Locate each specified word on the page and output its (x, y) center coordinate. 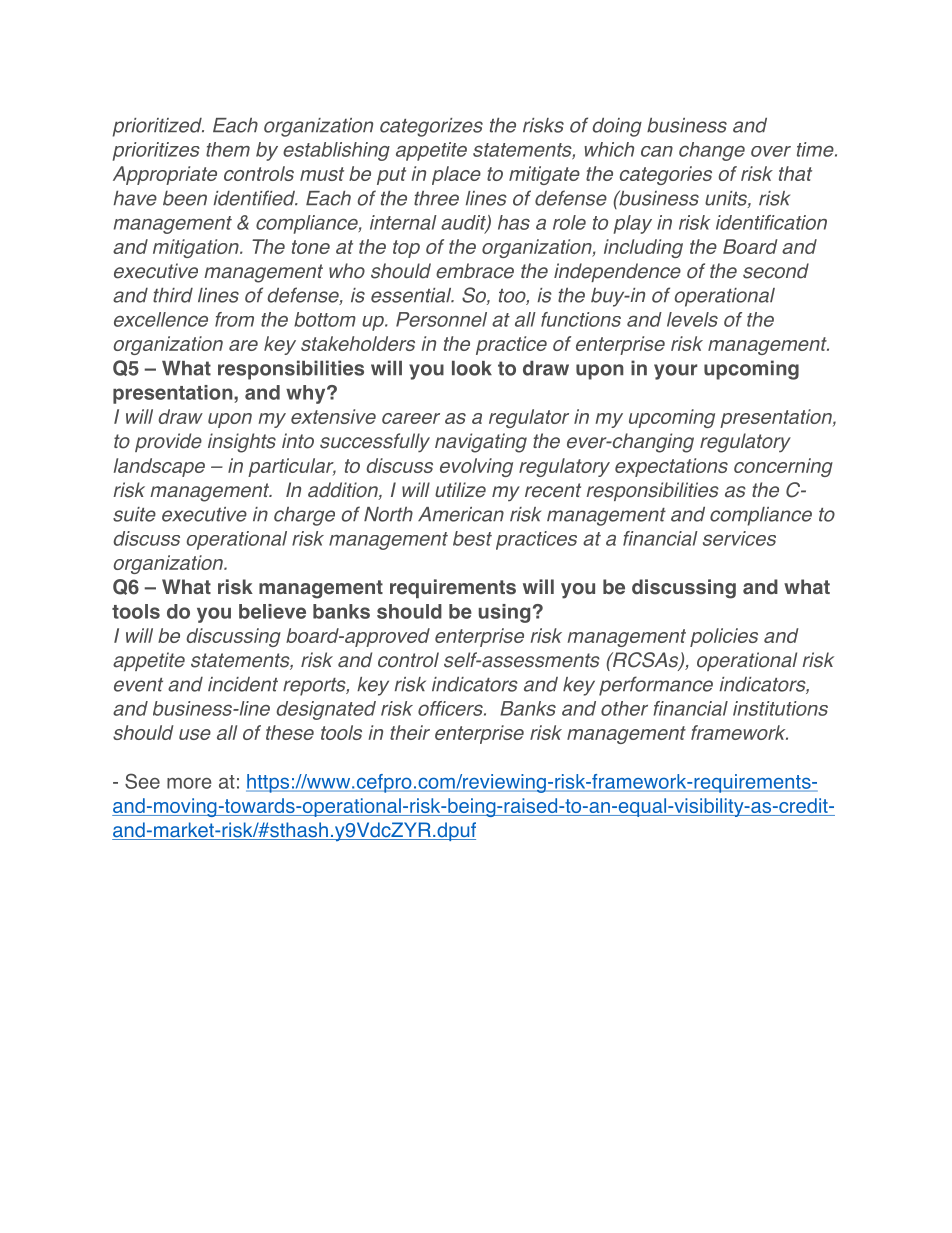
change (712, 151)
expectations (671, 467)
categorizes (431, 127)
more (189, 783)
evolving (476, 467)
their (410, 732)
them (228, 149)
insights (242, 443)
